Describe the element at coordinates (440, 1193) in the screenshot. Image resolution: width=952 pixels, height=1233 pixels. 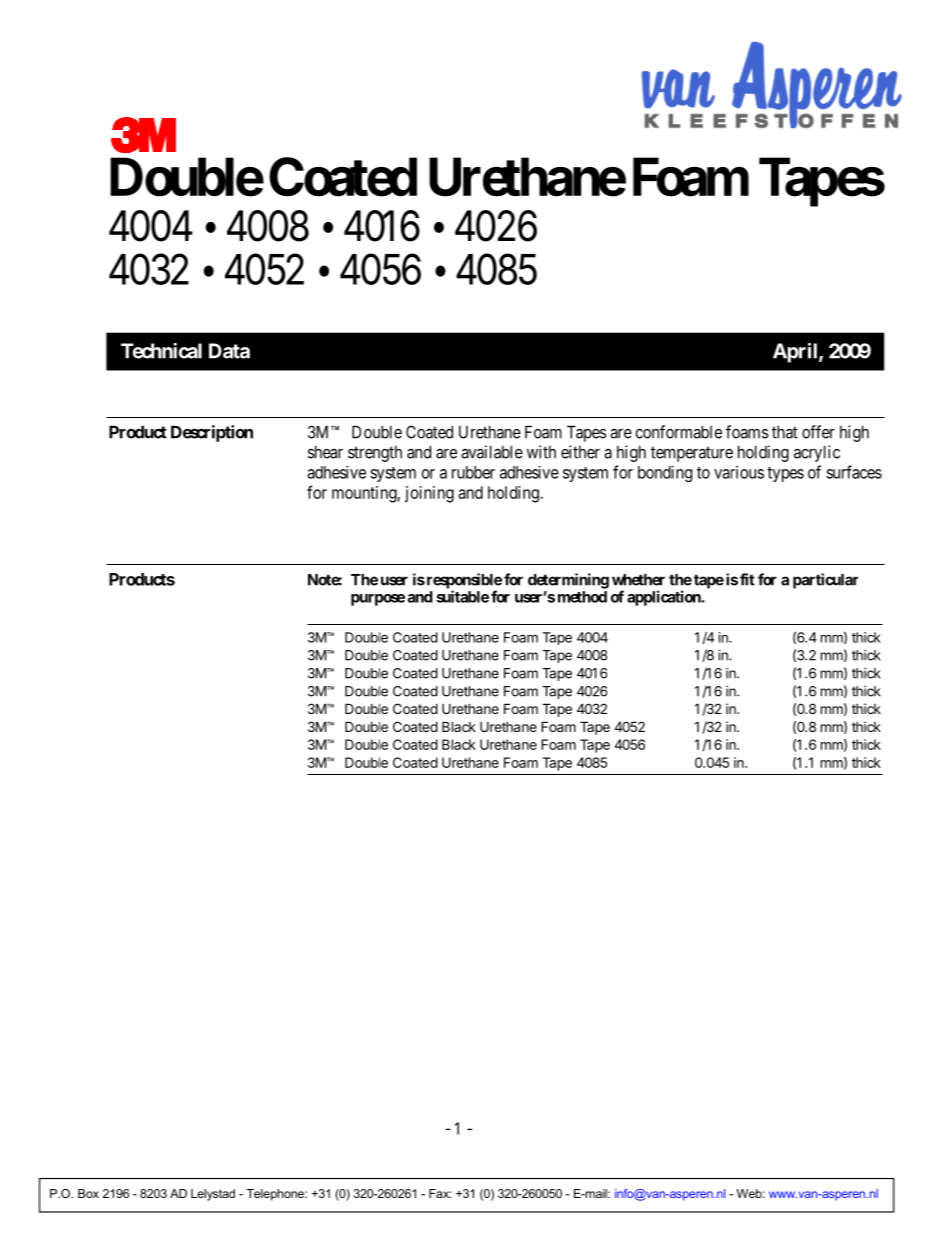
I see `Fax` at that location.
